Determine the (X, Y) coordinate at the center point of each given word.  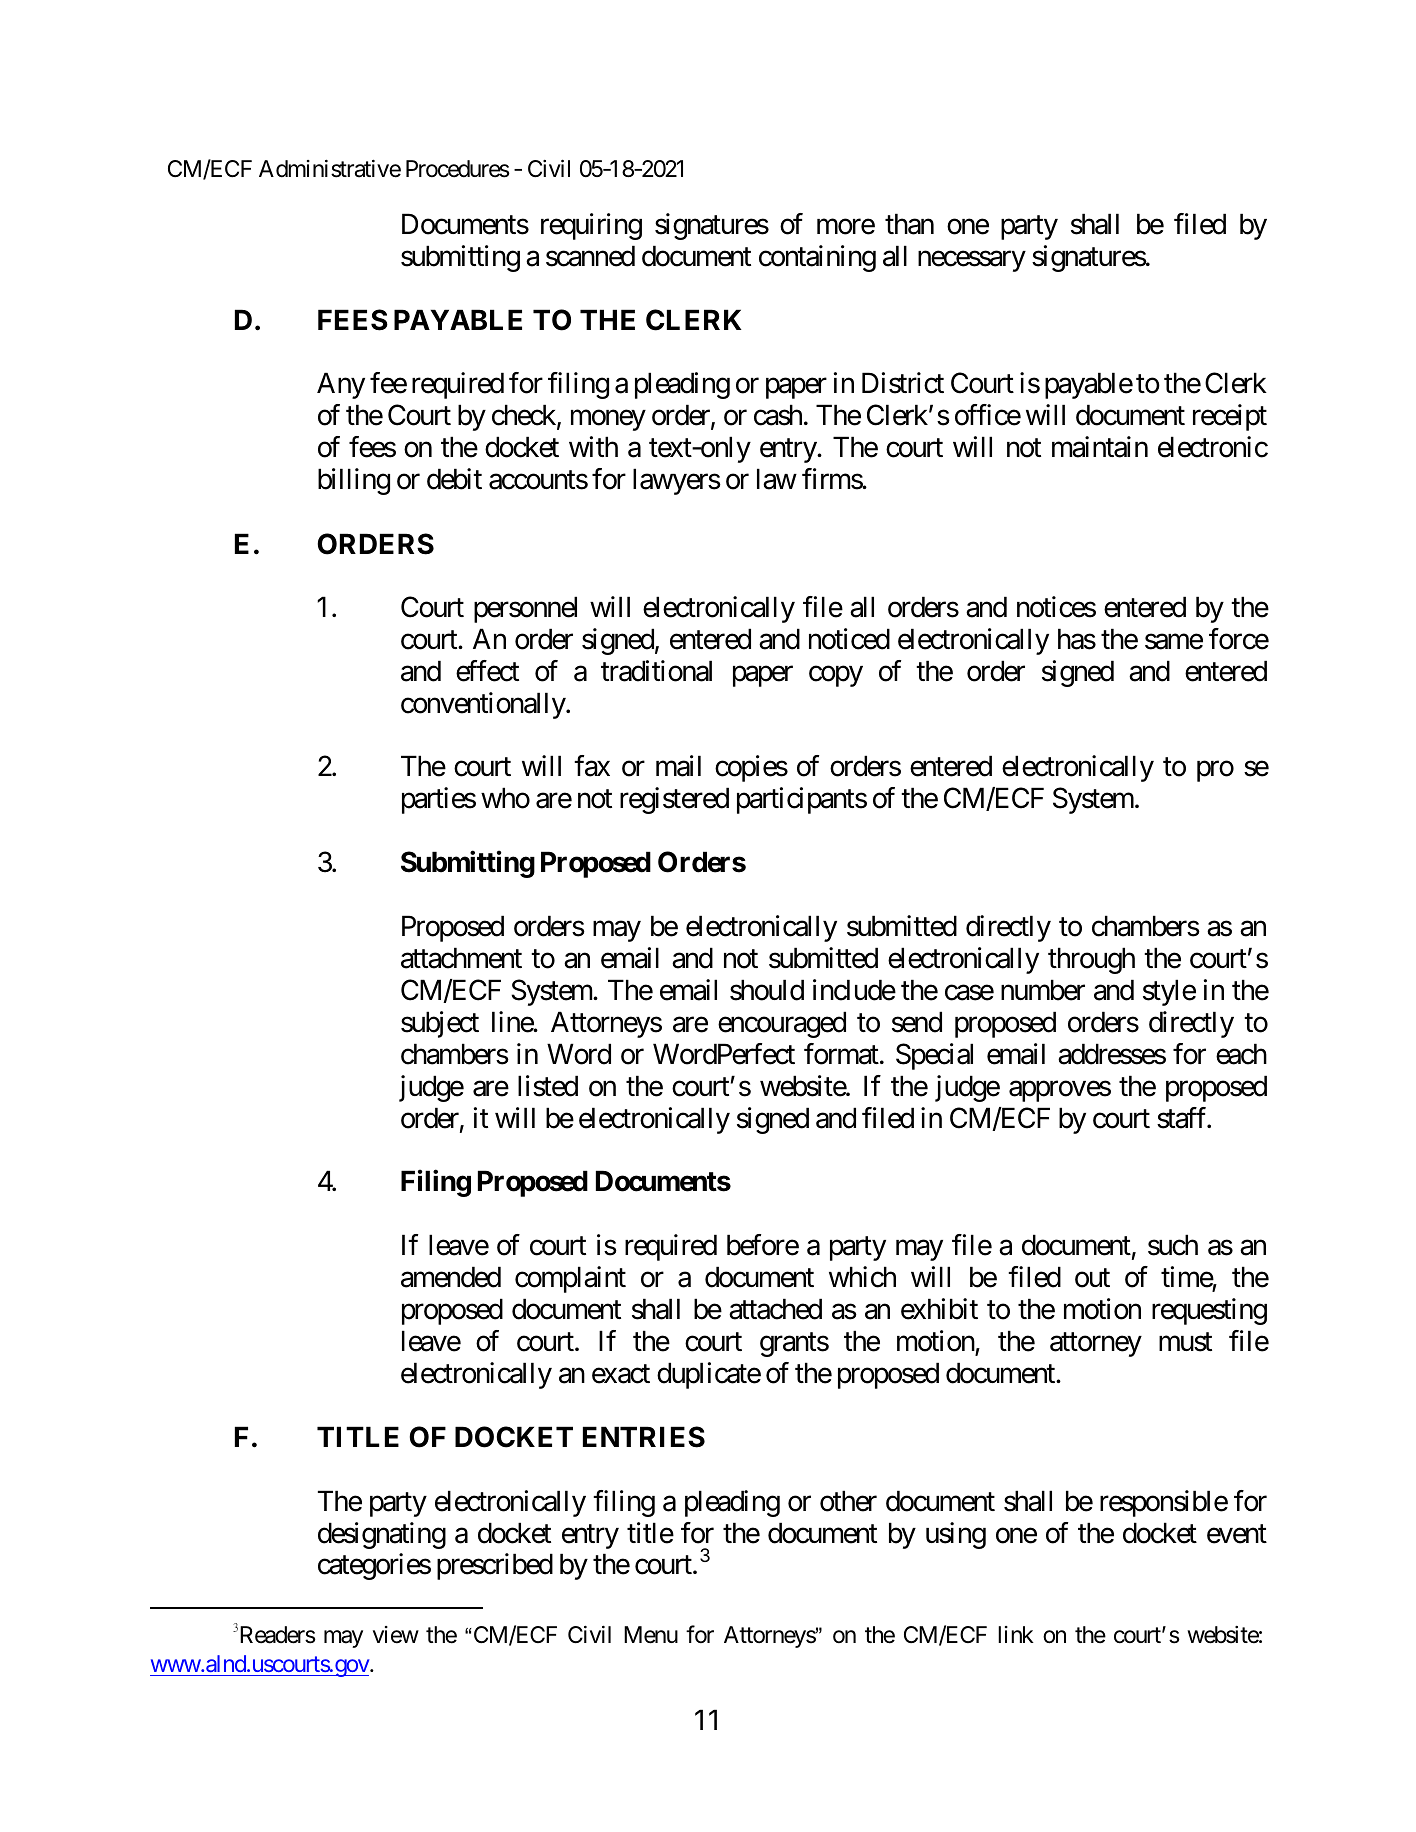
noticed (849, 639)
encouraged (782, 1024)
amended (451, 1277)
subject (440, 1024)
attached (775, 1309)
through (1091, 960)
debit (454, 479)
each (1241, 1054)
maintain (1100, 447)
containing (817, 258)
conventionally (484, 705)
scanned (590, 256)
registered (674, 800)
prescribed (495, 1567)
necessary (972, 261)
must (1185, 1342)
